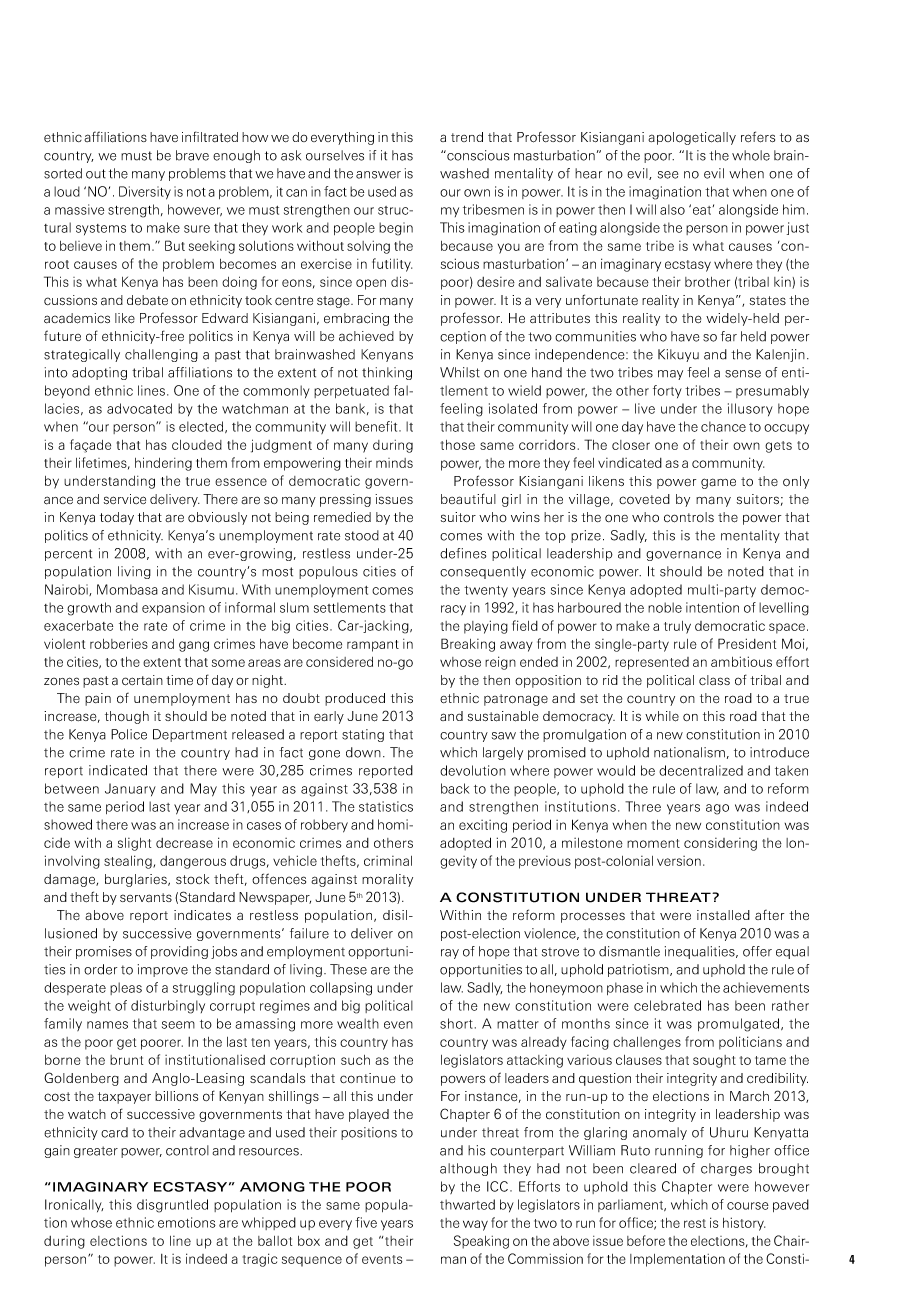 The height and width of the screenshot is (1308, 924). What do you see at coordinates (692, 138) in the screenshot?
I see `apologetically` at bounding box center [692, 138].
